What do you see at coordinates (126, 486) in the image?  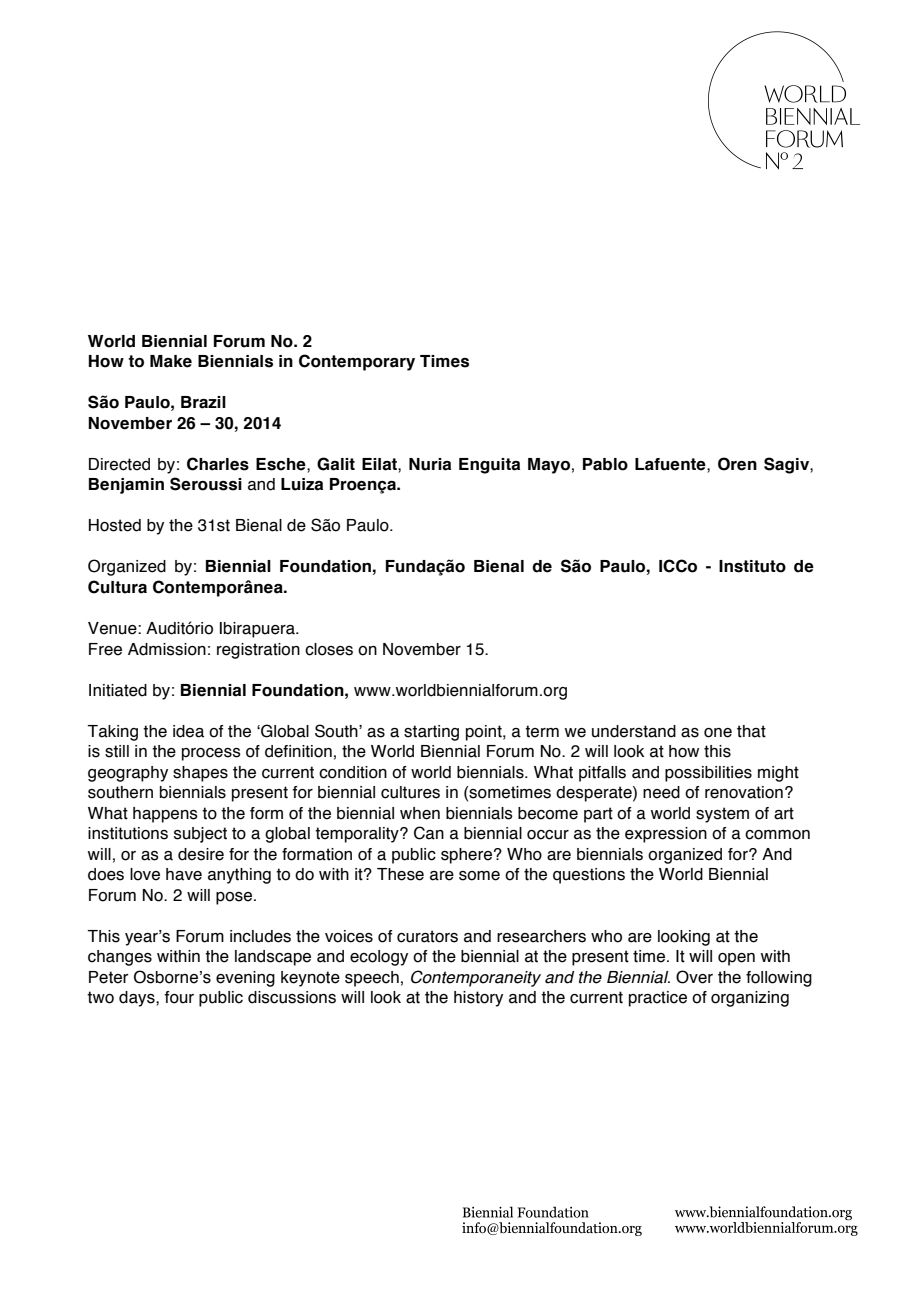 I see `Benjamin` at bounding box center [126, 486].
